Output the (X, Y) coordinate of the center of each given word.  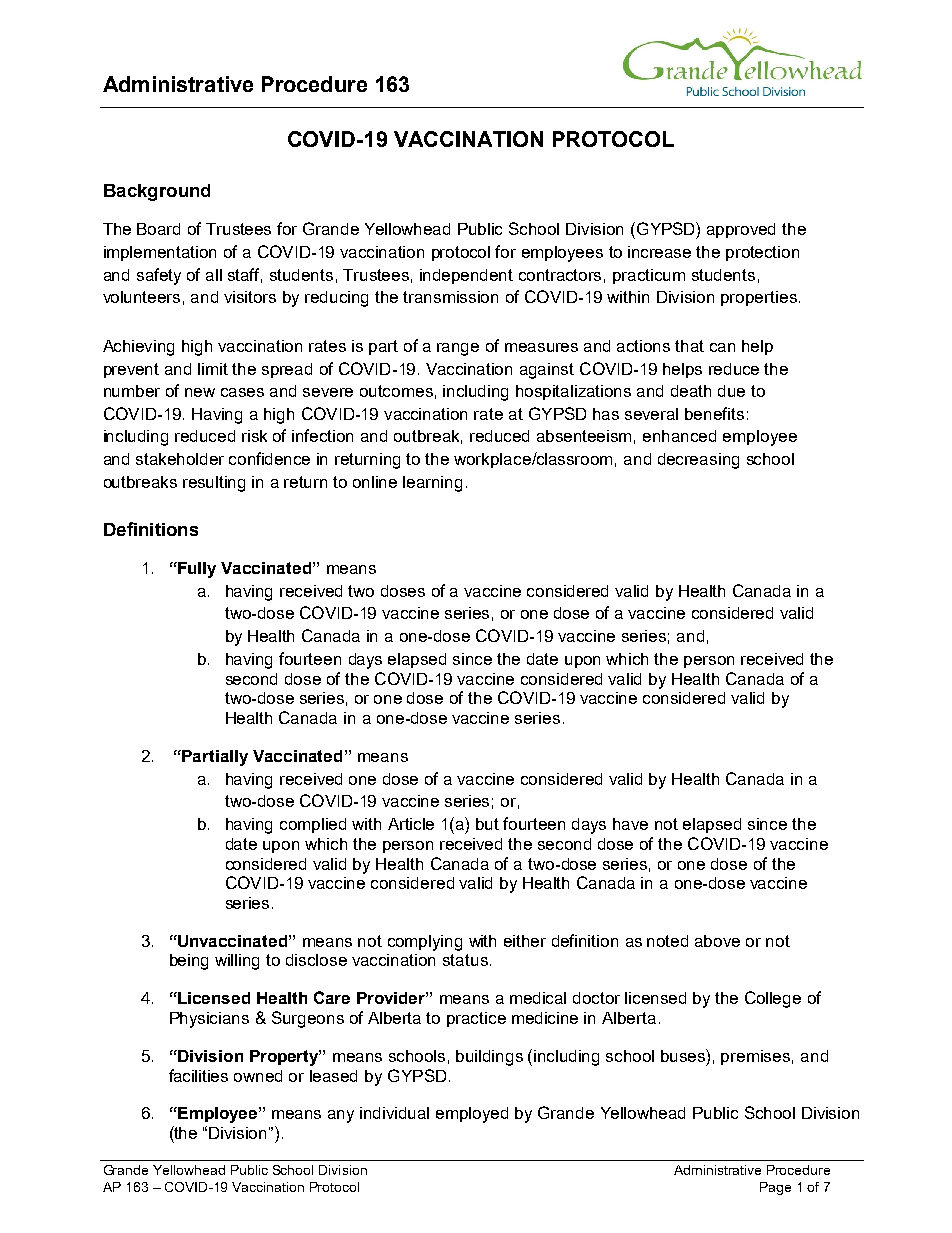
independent (466, 276)
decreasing (698, 461)
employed (472, 1115)
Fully (196, 570)
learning (432, 484)
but (487, 824)
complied (313, 825)
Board (158, 229)
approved (741, 230)
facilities (198, 1075)
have (630, 824)
